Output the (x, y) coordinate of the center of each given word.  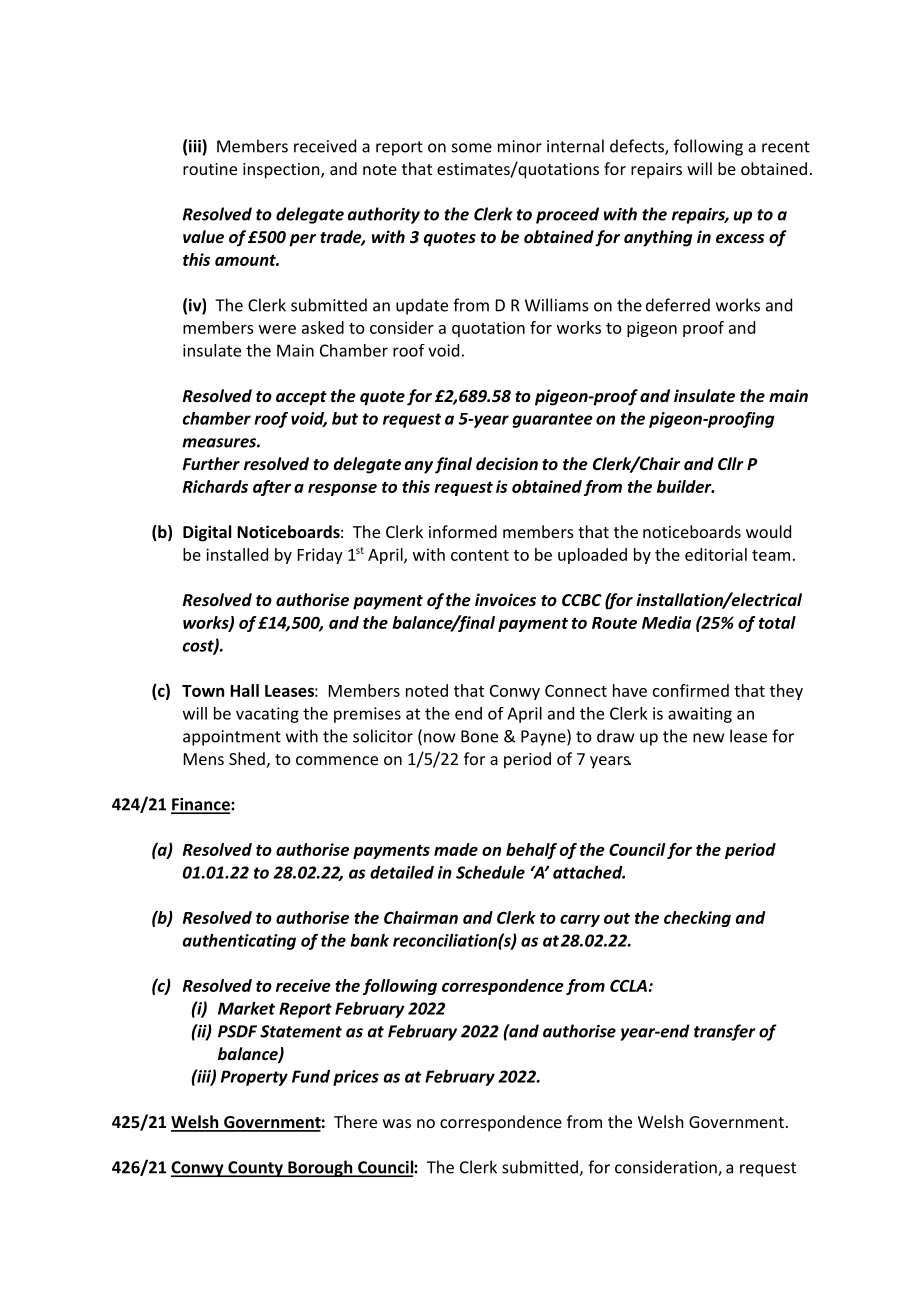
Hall (244, 690)
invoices (505, 599)
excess (740, 238)
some (472, 148)
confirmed (691, 690)
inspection (282, 171)
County (255, 1169)
